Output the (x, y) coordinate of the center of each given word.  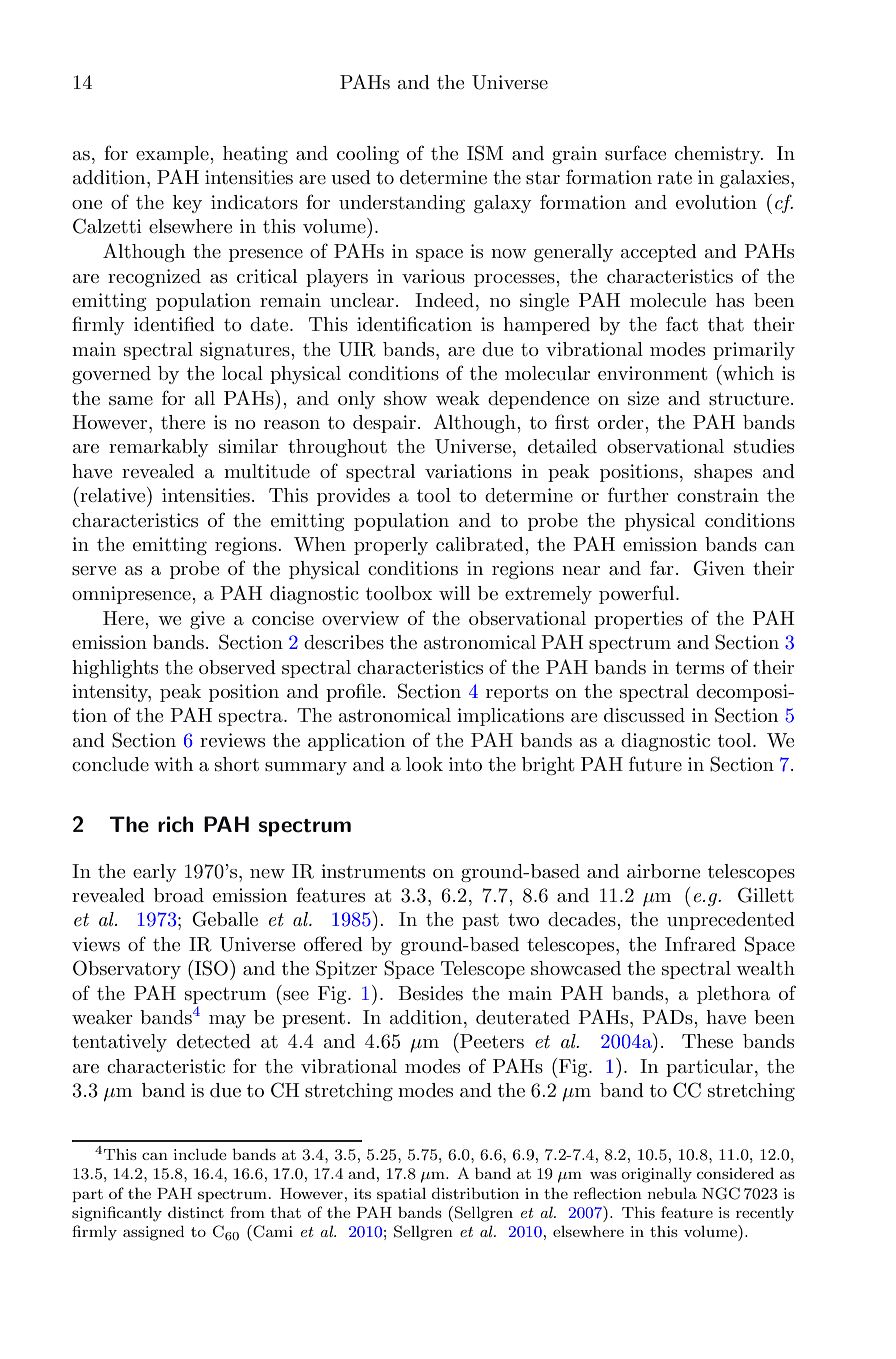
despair (384, 424)
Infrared (700, 943)
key (187, 204)
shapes (723, 473)
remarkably (159, 448)
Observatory (127, 969)
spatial (401, 1194)
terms (699, 668)
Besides (430, 993)
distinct (196, 1212)
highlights (115, 669)
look (424, 764)
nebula (672, 1193)
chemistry (719, 155)
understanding (402, 204)
